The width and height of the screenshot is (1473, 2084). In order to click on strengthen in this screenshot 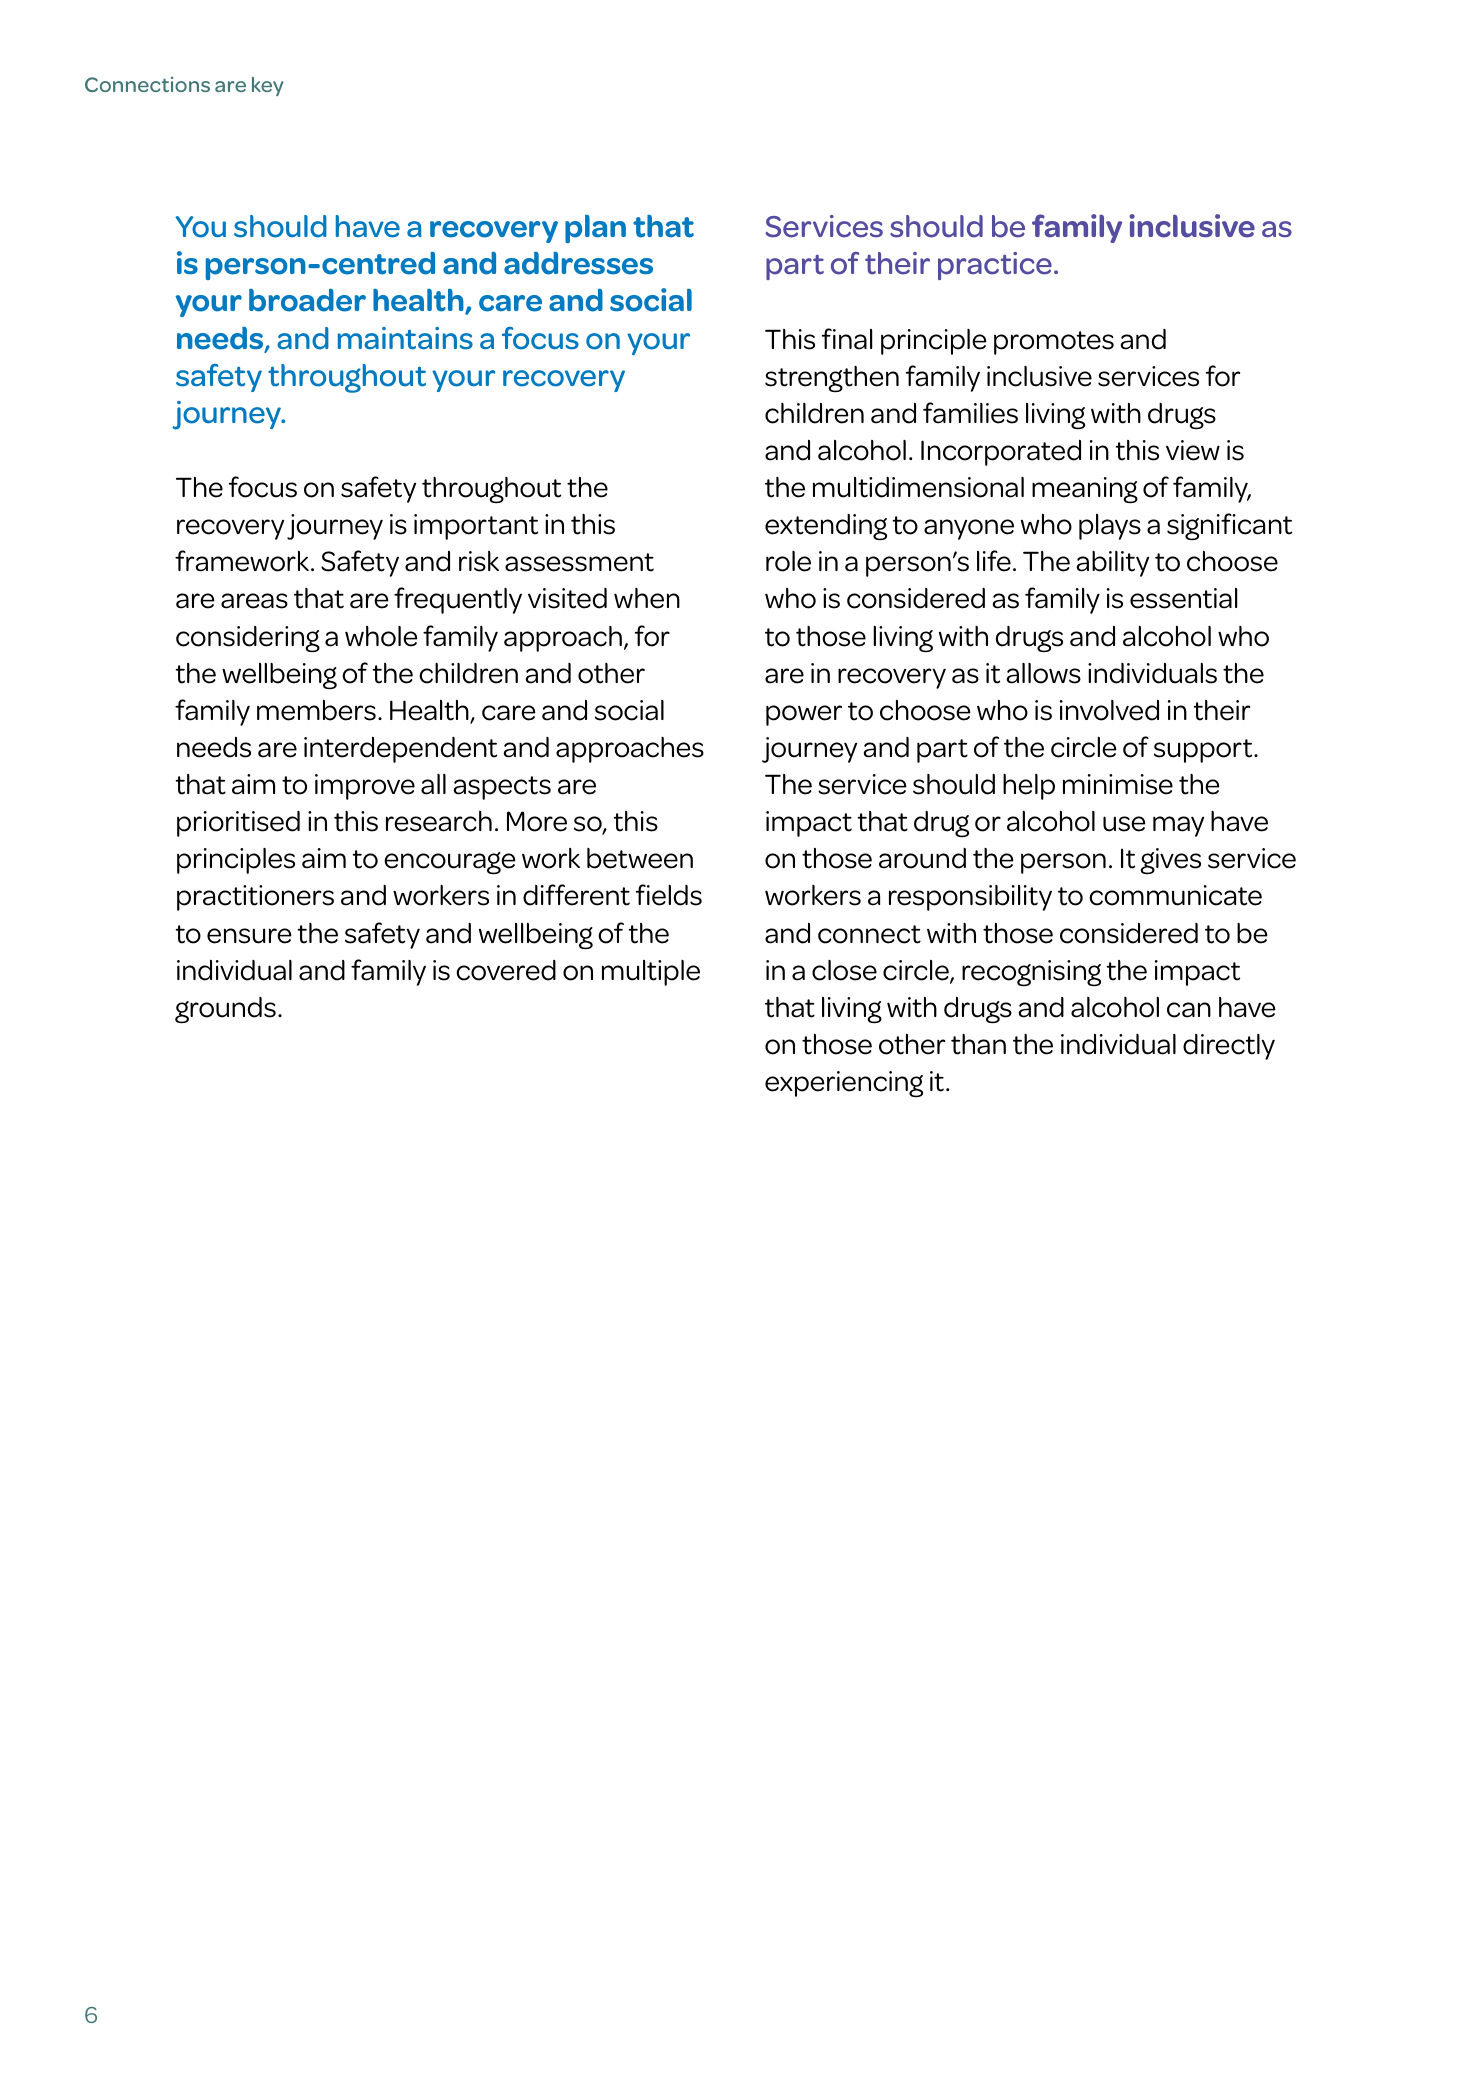, I will do `click(832, 379)`.
